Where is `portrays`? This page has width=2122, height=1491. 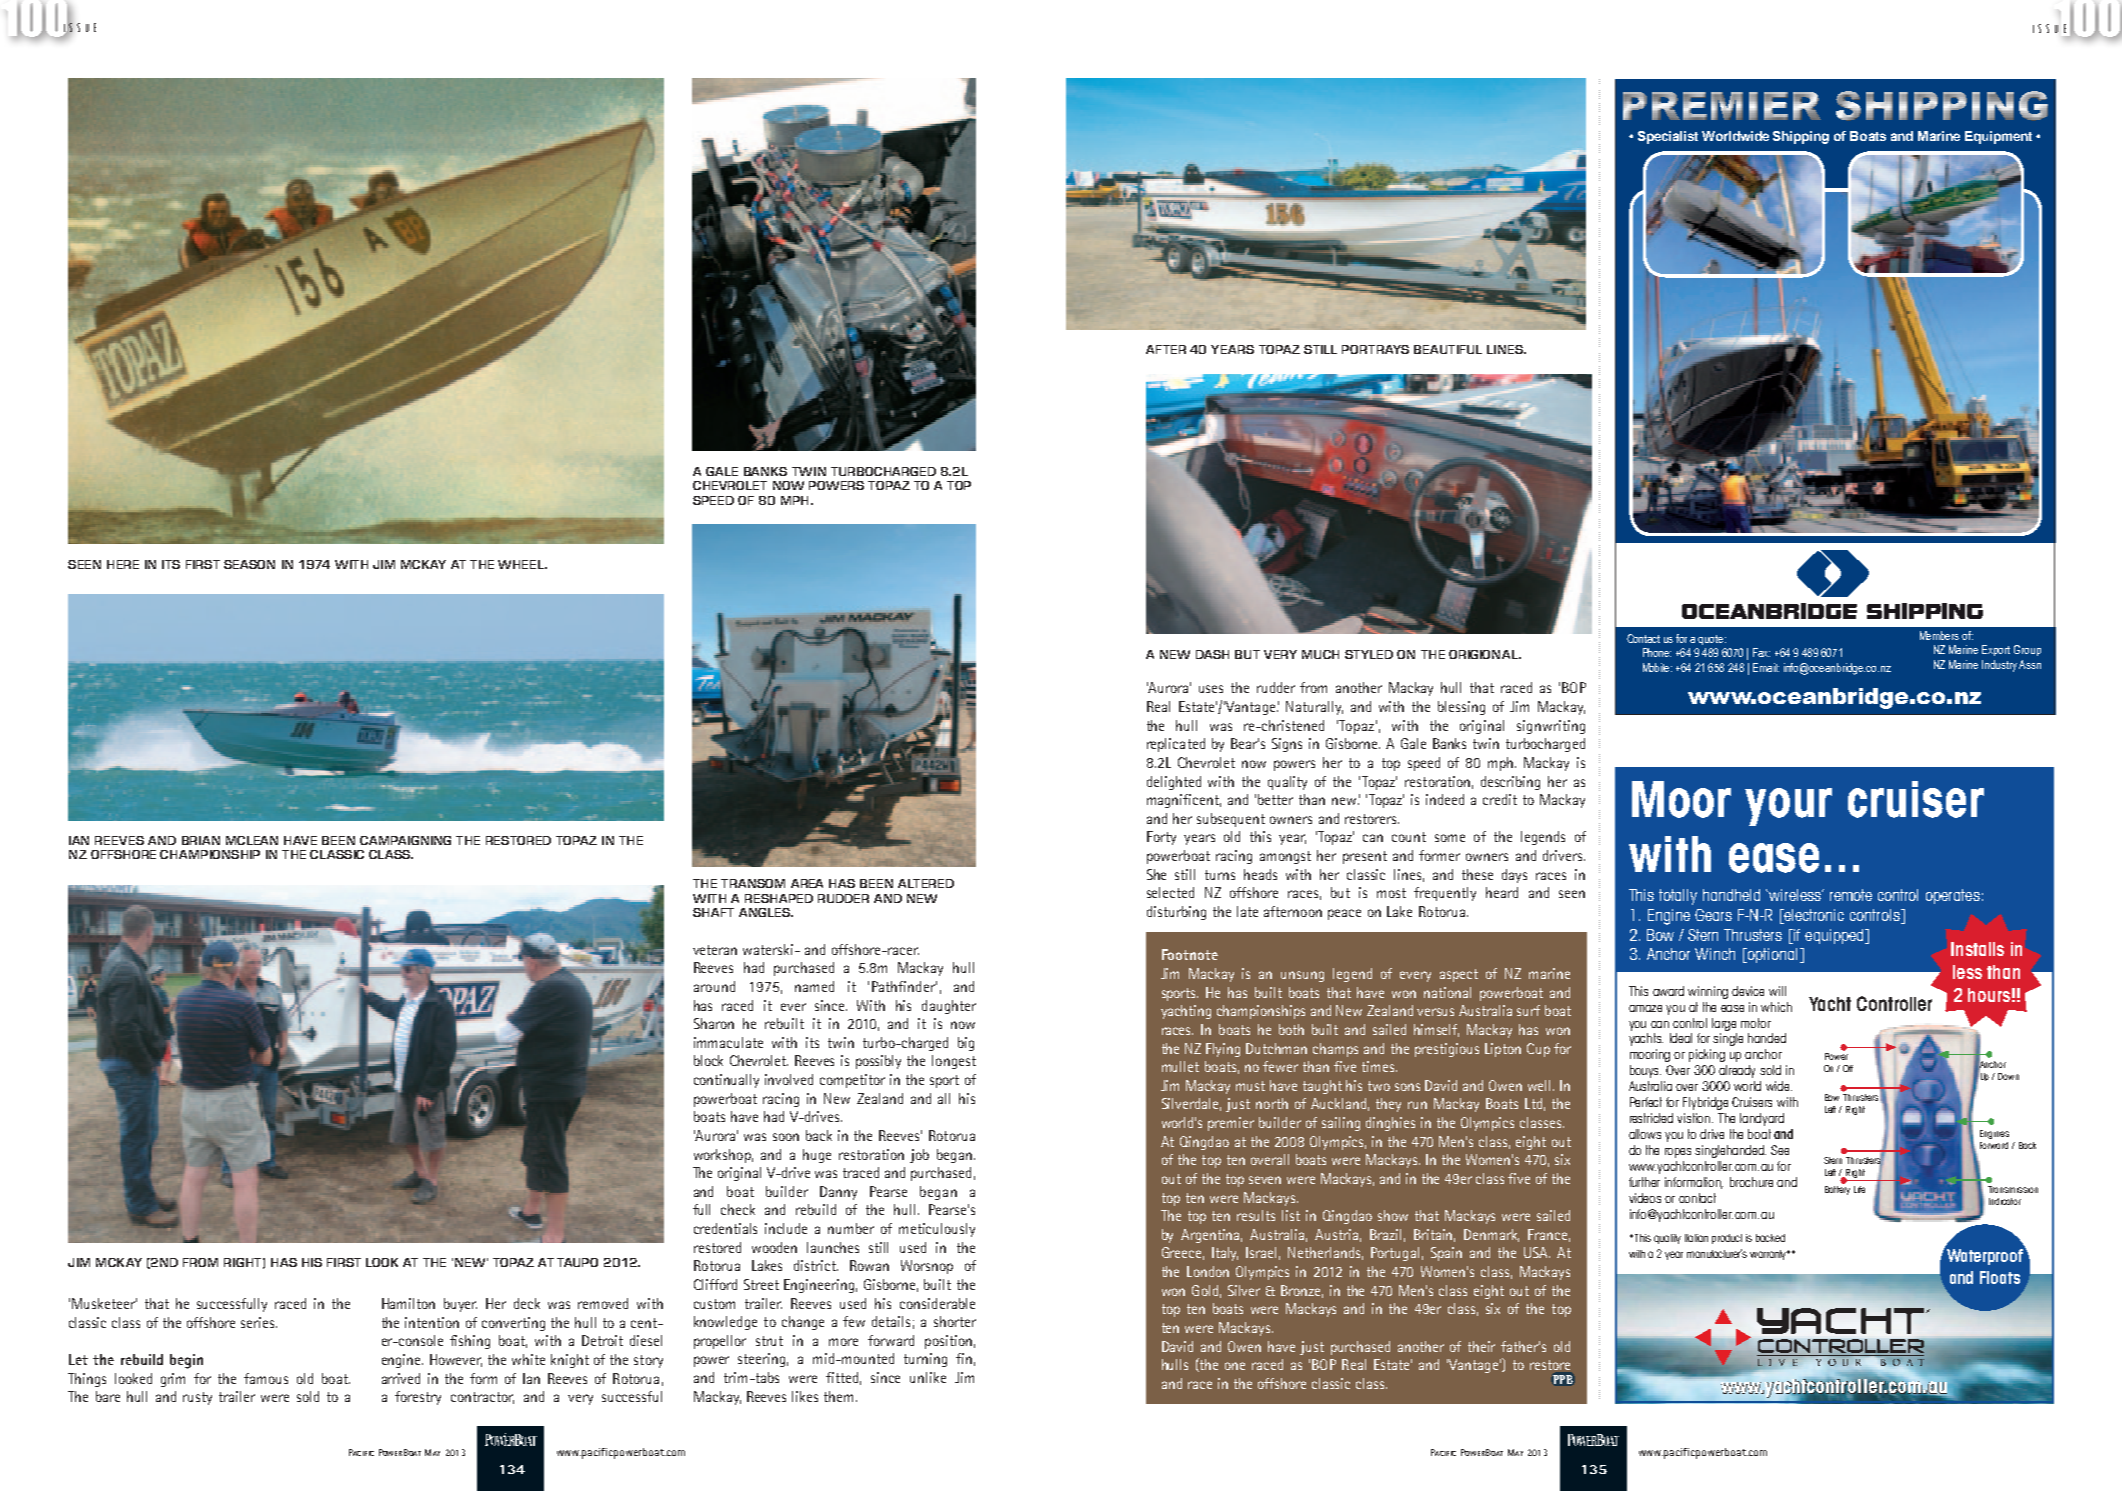
portrays is located at coordinates (1375, 349).
